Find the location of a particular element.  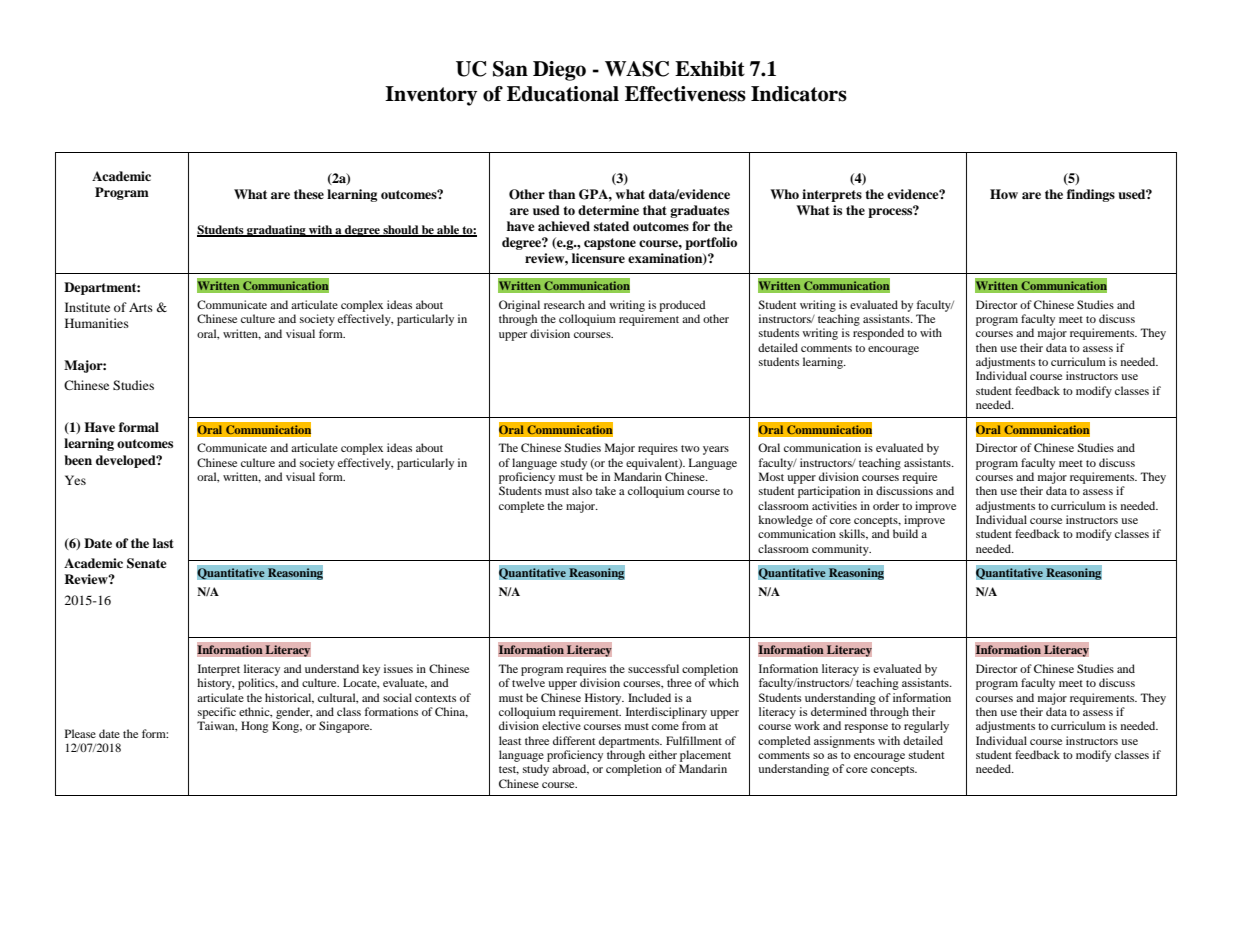

responded is located at coordinates (878, 334).
